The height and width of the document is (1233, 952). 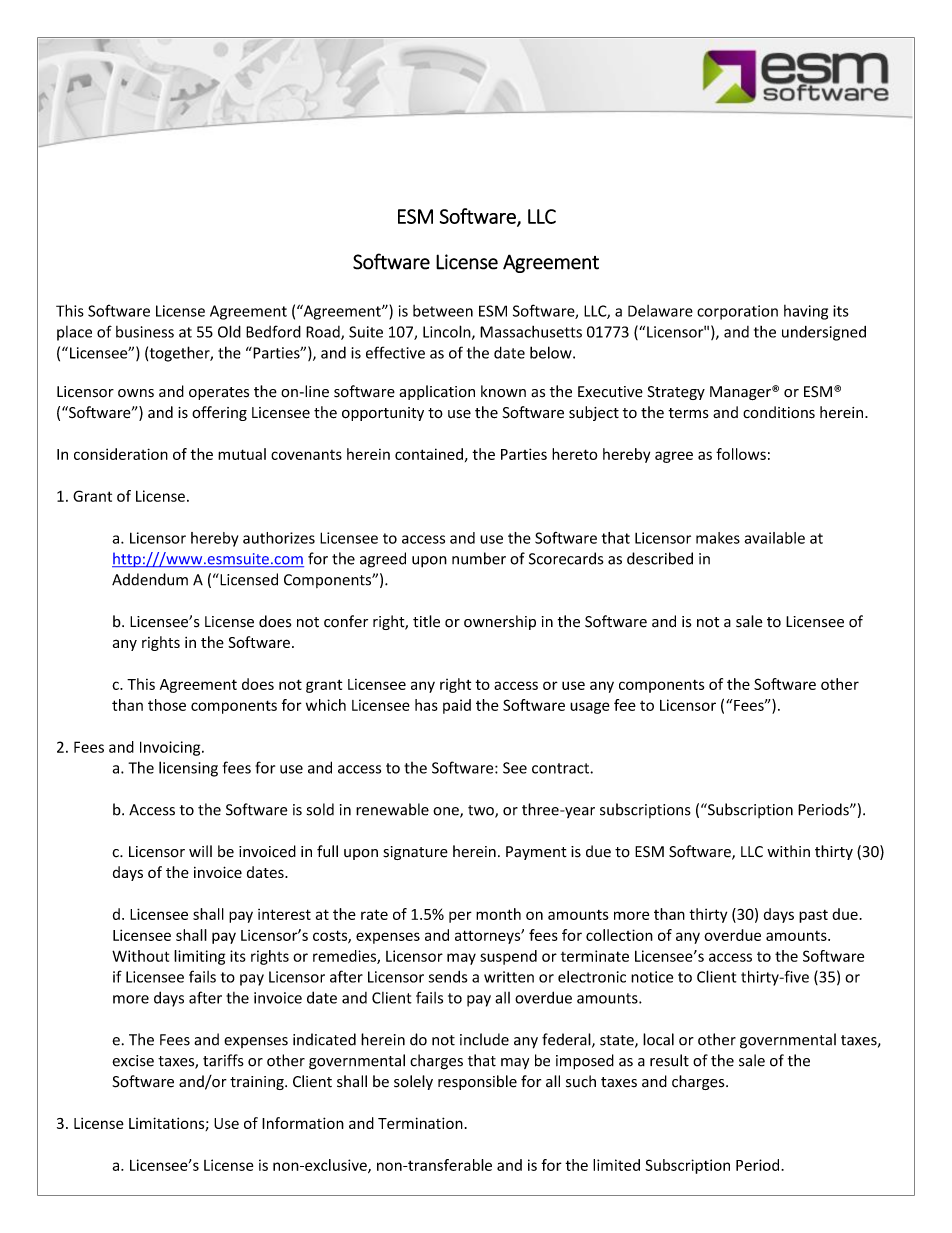 What do you see at coordinates (457, 706) in the document?
I see `paid` at bounding box center [457, 706].
